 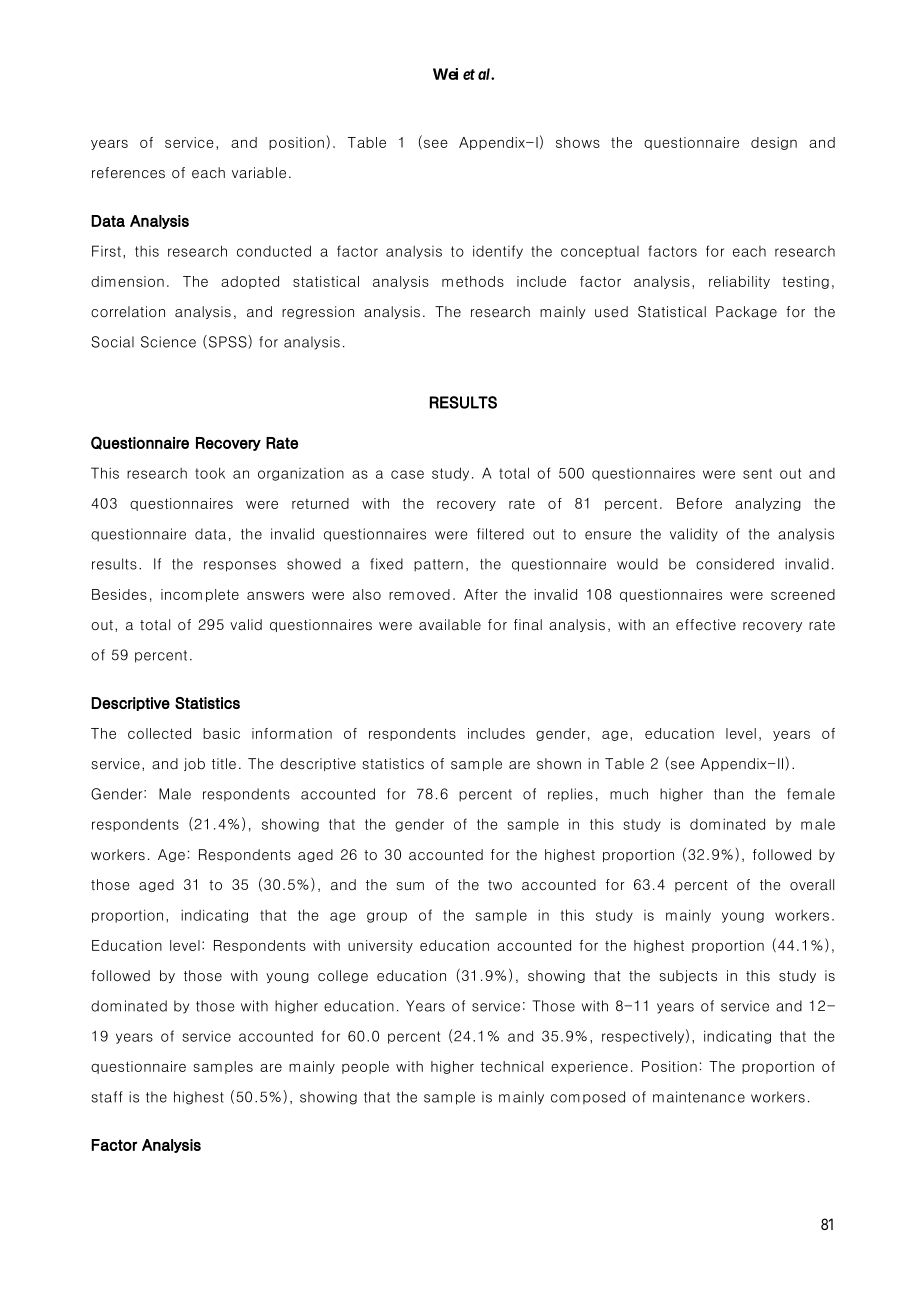 What do you see at coordinates (481, 594) in the screenshot?
I see `After` at bounding box center [481, 594].
